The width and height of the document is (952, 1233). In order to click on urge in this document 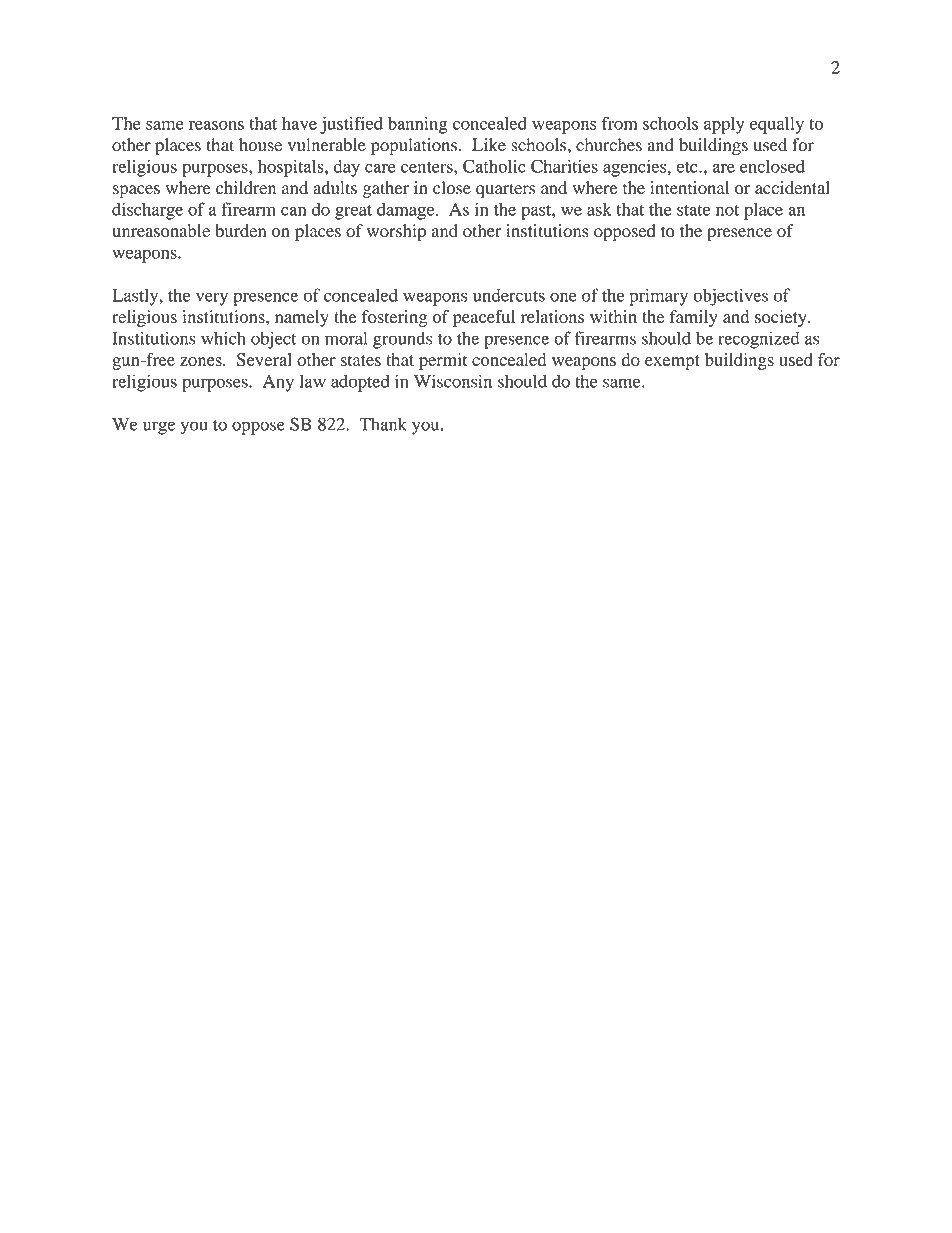, I will do `click(159, 428)`.
